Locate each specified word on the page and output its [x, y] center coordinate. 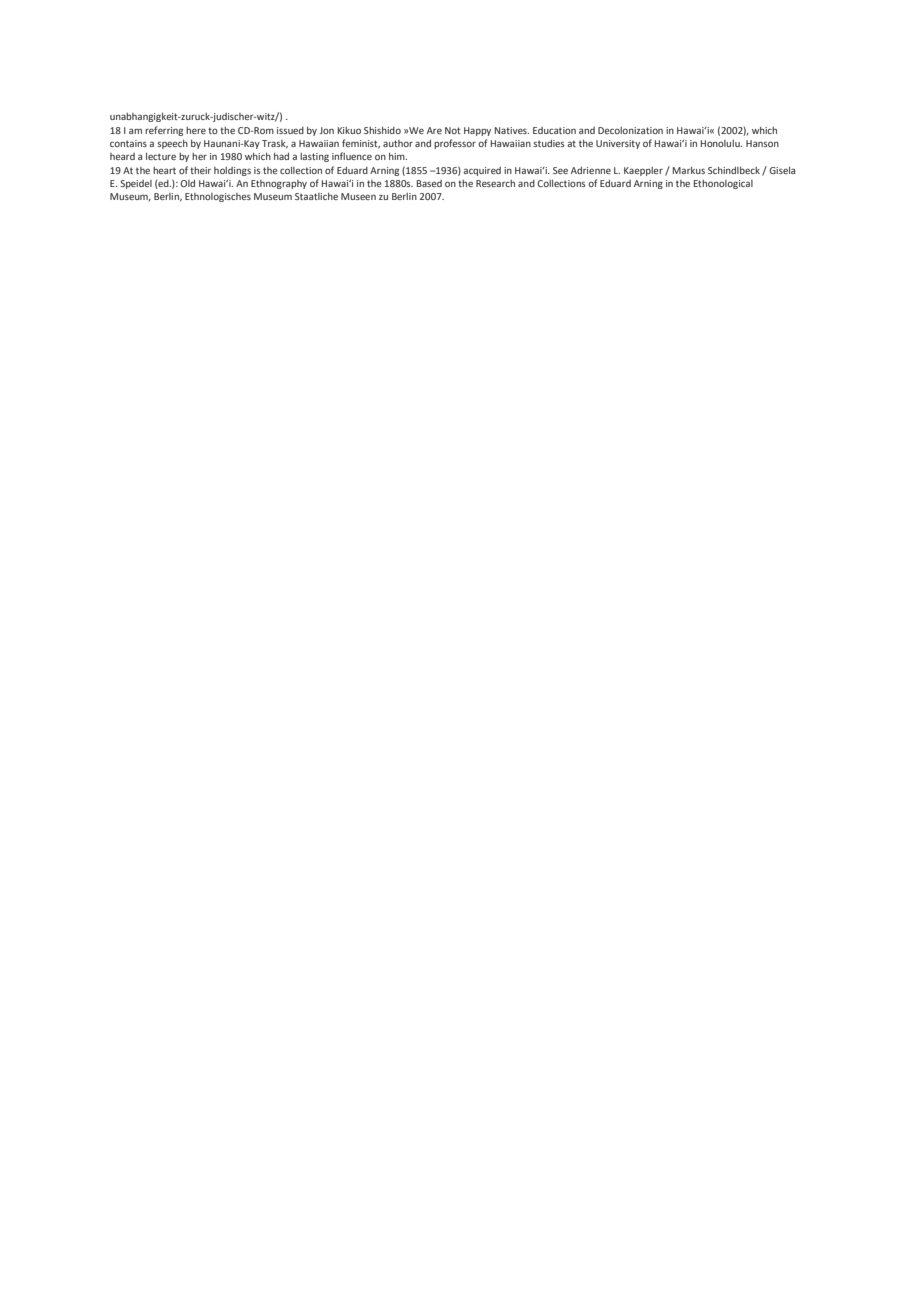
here [196, 130]
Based [429, 183]
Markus [689, 170]
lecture [161, 156]
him [398, 156]
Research [495, 183]
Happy [477, 131]
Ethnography [279, 184]
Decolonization [630, 130]
